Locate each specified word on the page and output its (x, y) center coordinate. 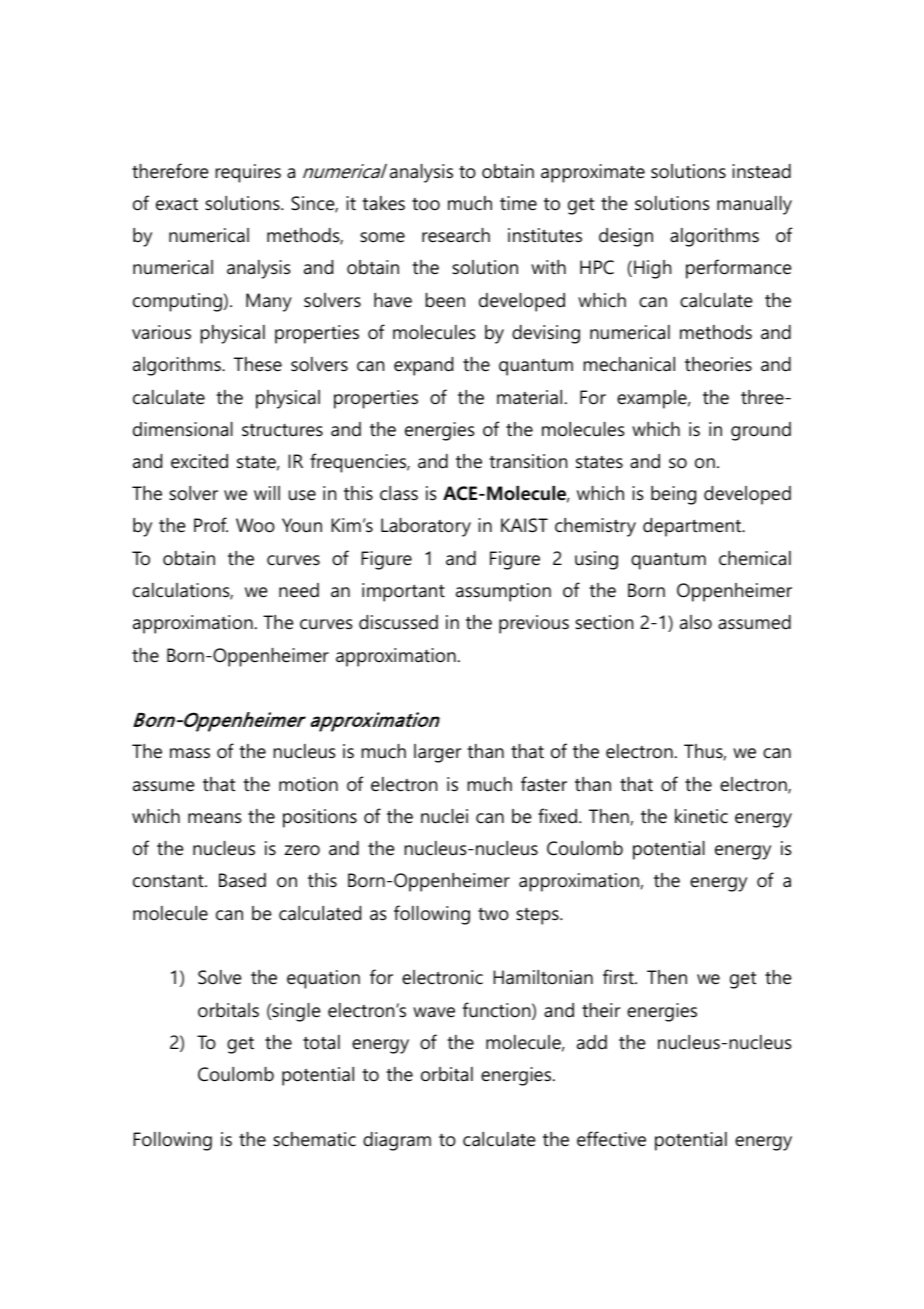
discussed (398, 622)
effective (611, 1139)
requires (248, 173)
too (426, 204)
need (299, 590)
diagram (397, 1141)
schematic (314, 1139)
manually (754, 205)
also (696, 622)
